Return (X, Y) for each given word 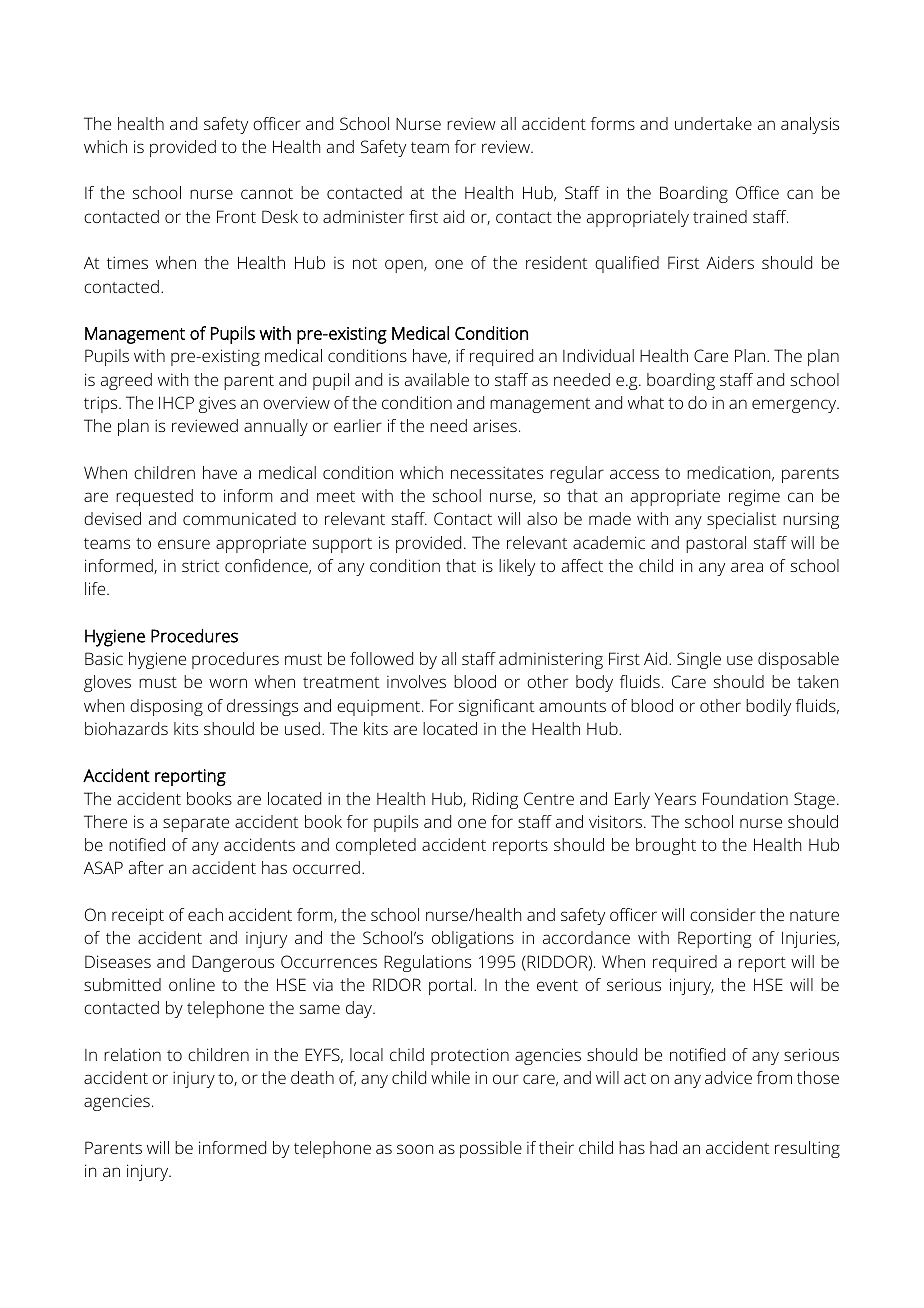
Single (699, 660)
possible (491, 1149)
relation (132, 1054)
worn (228, 683)
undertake (713, 123)
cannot (267, 193)
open (405, 266)
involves (416, 681)
